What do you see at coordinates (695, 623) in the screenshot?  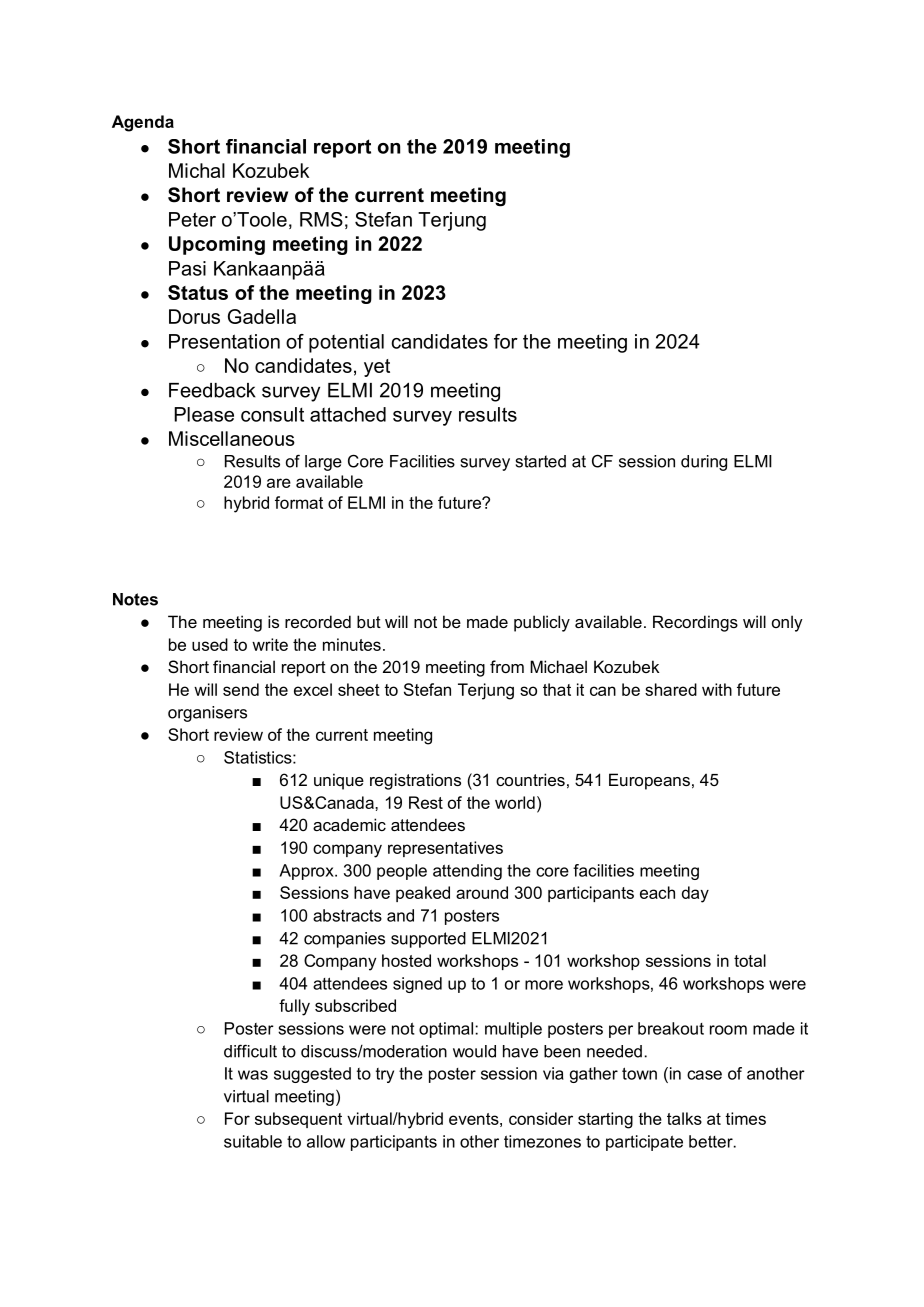 I see `Recordings` at bounding box center [695, 623].
